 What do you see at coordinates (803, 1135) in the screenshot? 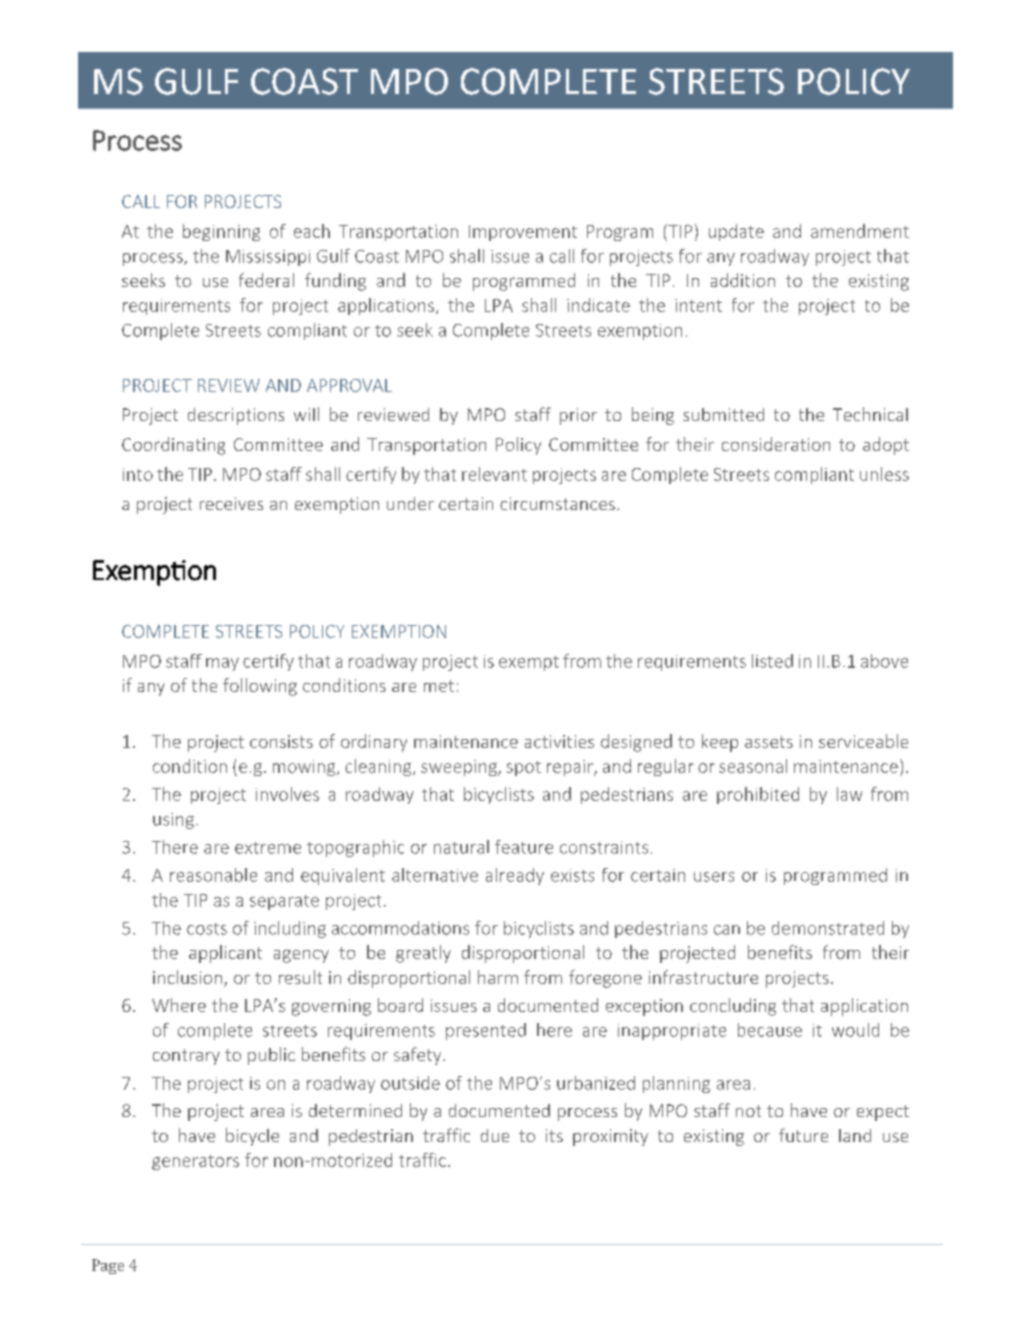
I see `future` at bounding box center [803, 1135].
